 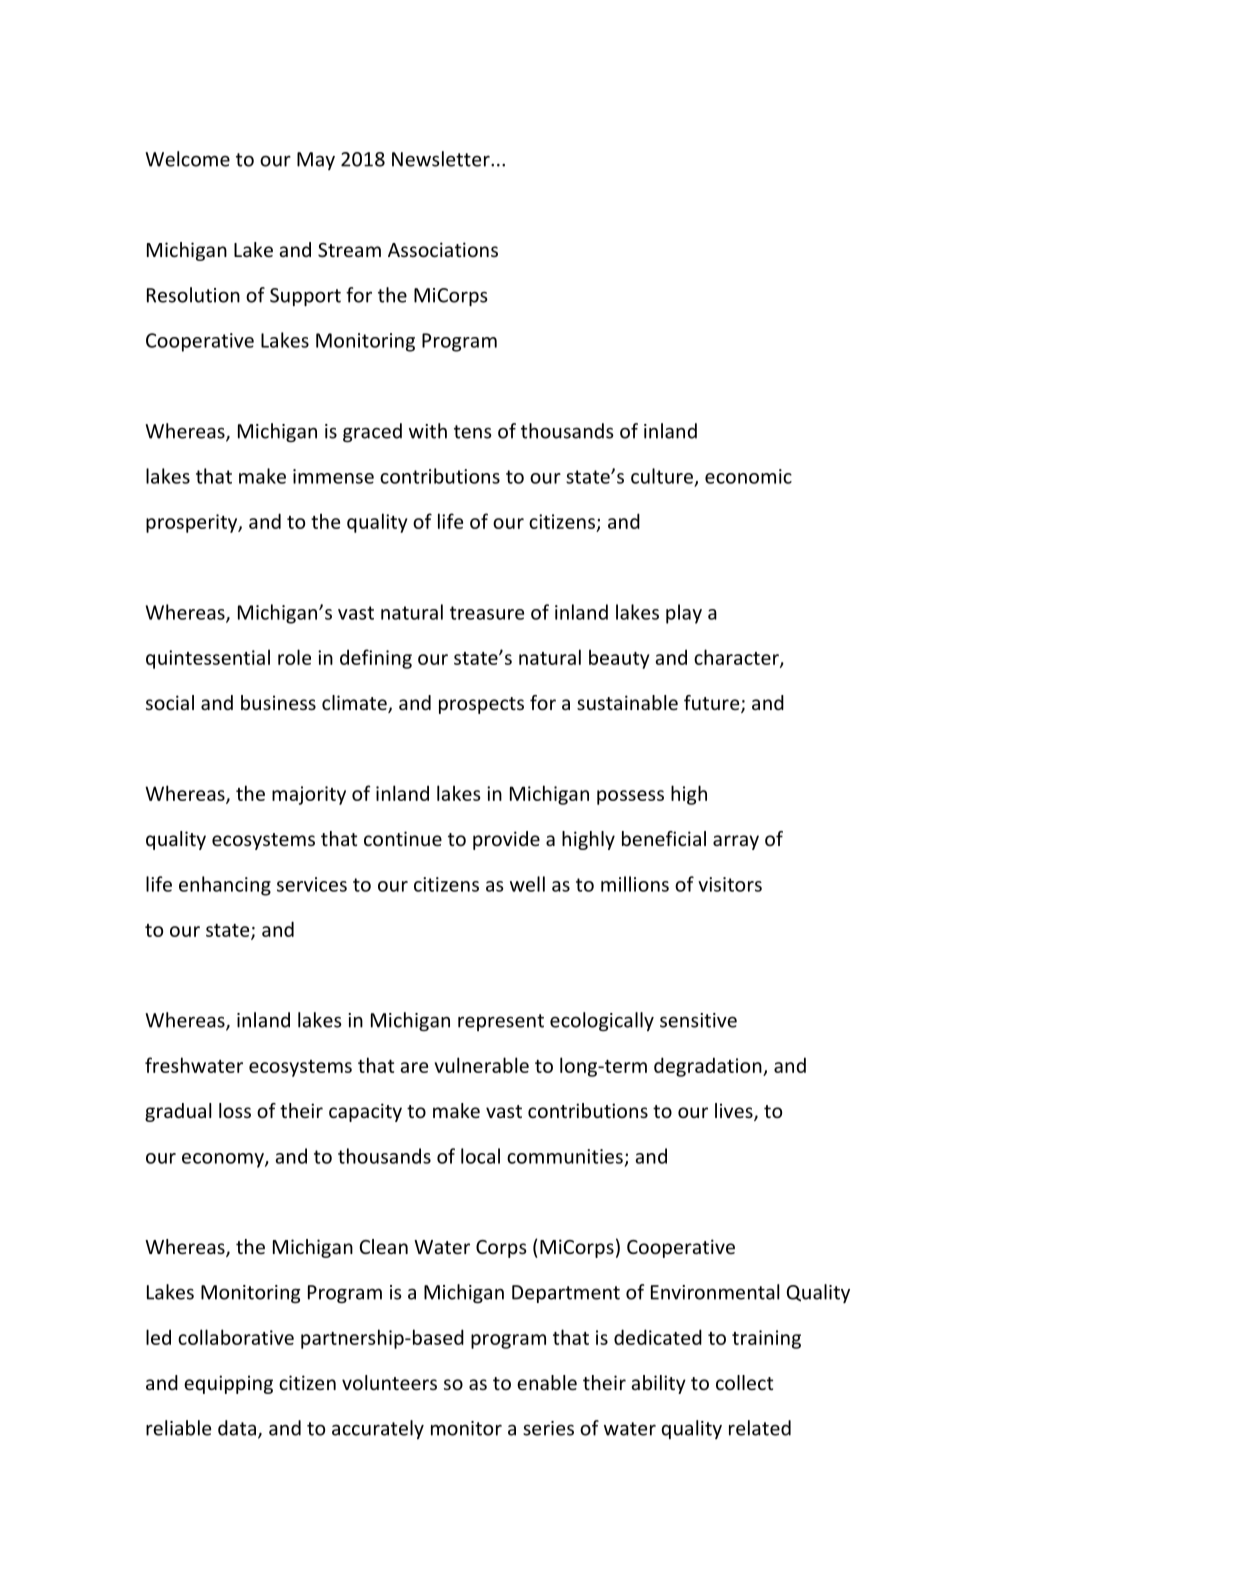 What do you see at coordinates (187, 159) in the page?
I see `Welcome` at bounding box center [187, 159].
